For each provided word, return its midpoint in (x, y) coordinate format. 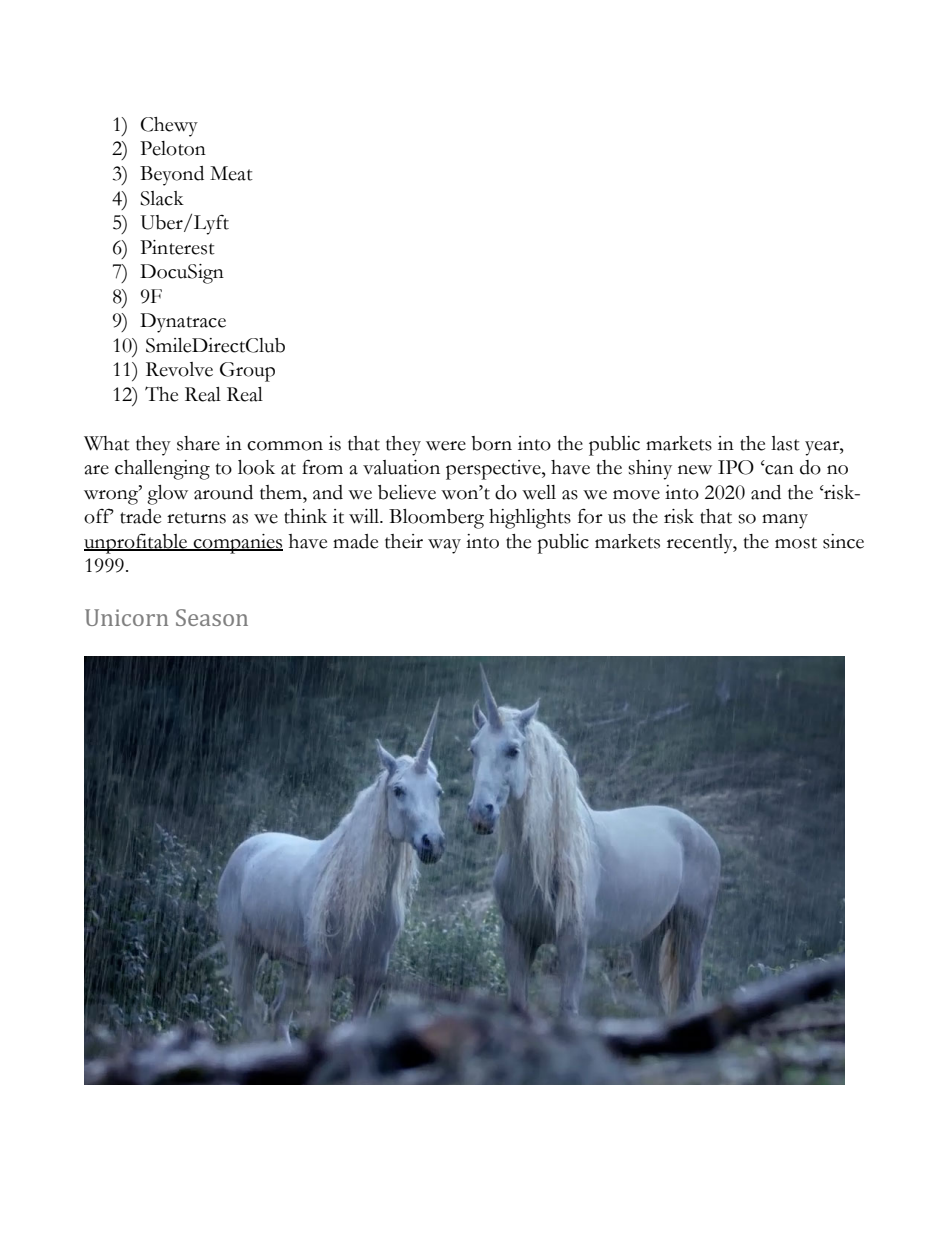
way (444, 546)
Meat (231, 173)
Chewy (169, 127)
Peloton (173, 148)
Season (212, 617)
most (796, 543)
